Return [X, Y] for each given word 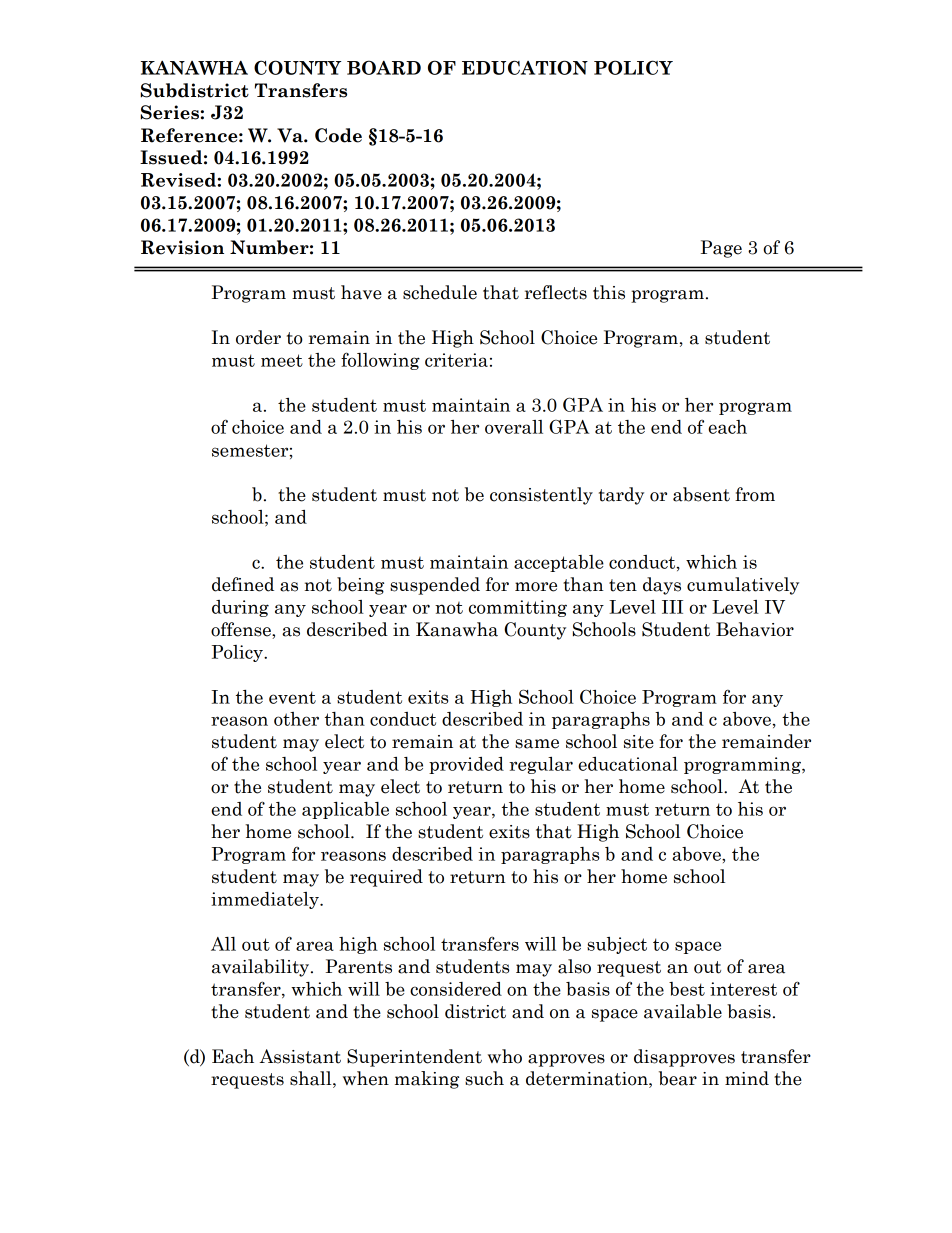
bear [678, 1078]
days [662, 586]
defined [243, 584]
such [484, 1078]
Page [721, 249]
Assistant [300, 1056]
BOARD [384, 67]
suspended [435, 586]
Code [338, 135]
